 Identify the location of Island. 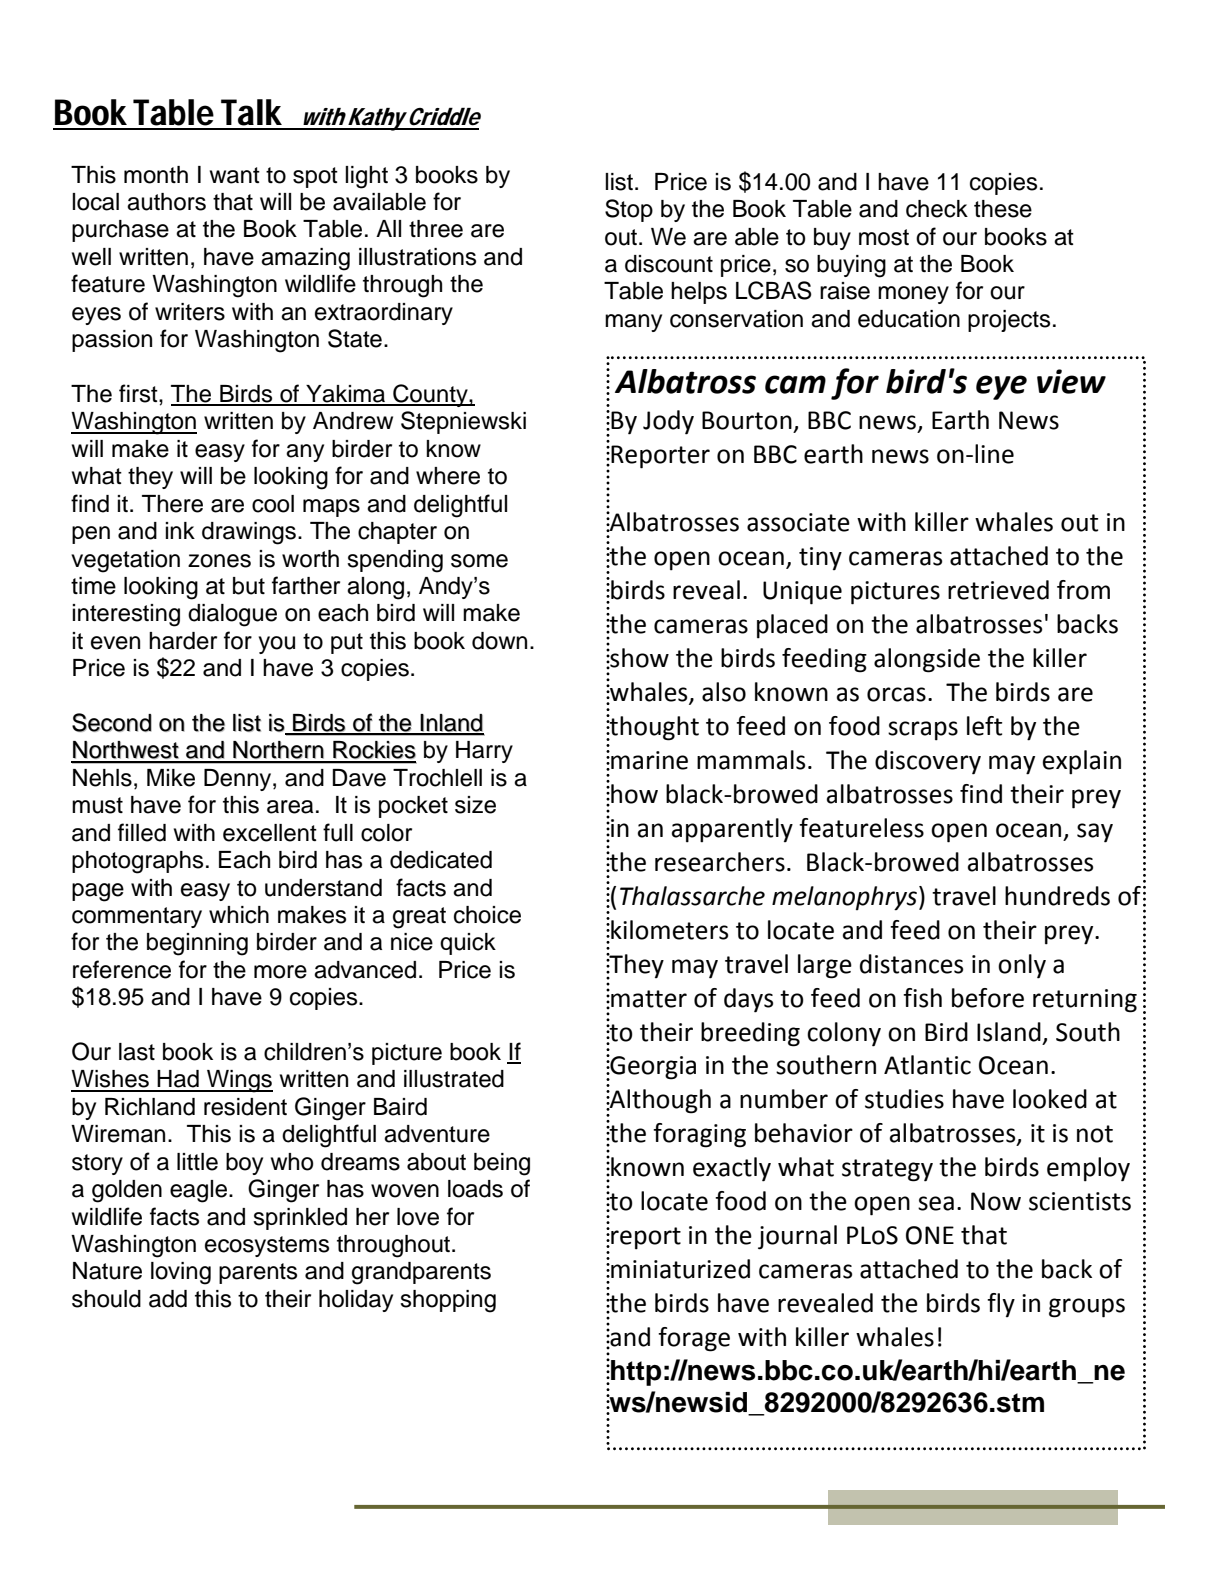
(1009, 1032).
